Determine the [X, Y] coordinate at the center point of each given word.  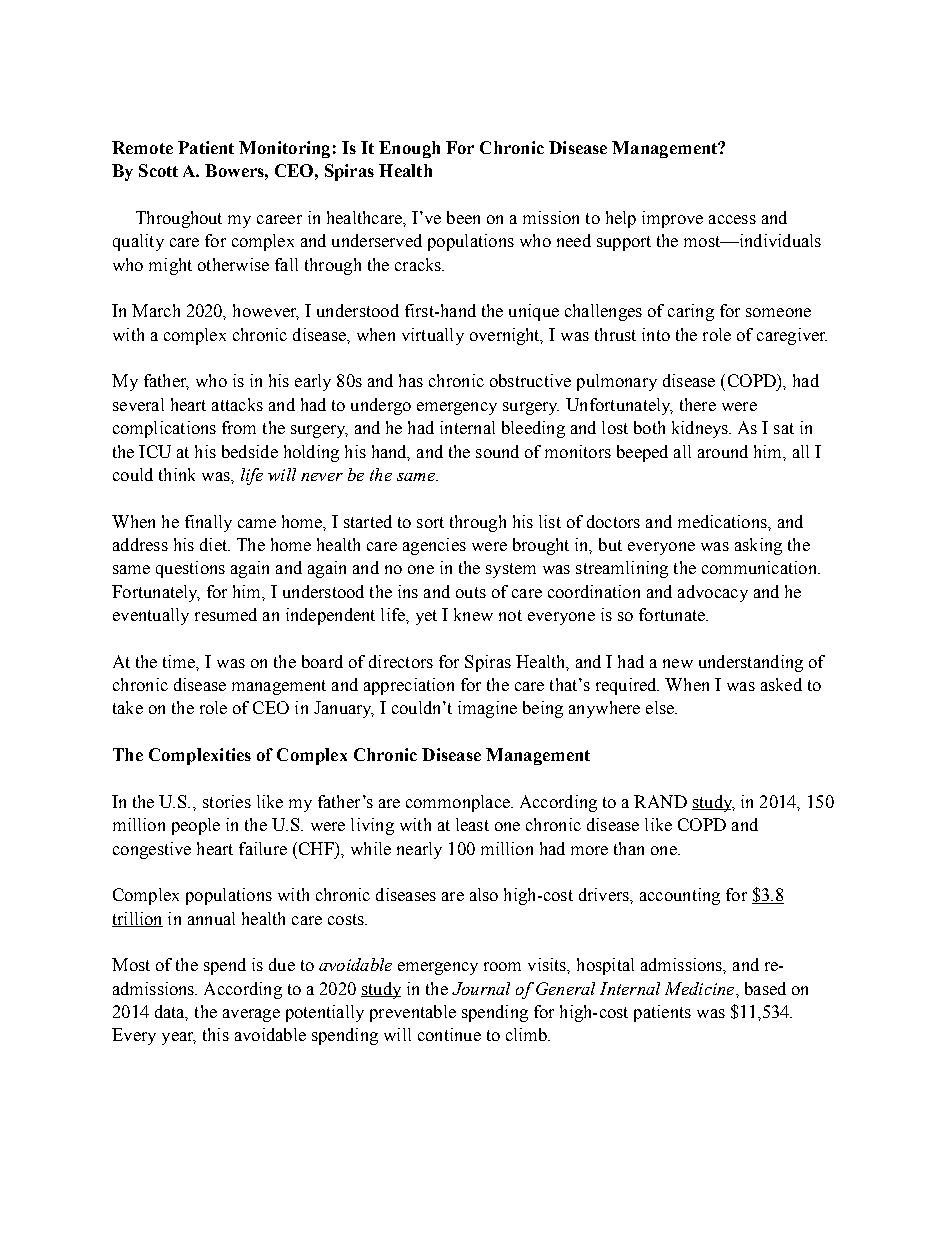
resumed [226, 614]
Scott [158, 170]
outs [471, 592]
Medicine [701, 988]
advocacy [713, 593]
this [216, 1034]
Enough [409, 149]
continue [449, 1034]
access [732, 219]
